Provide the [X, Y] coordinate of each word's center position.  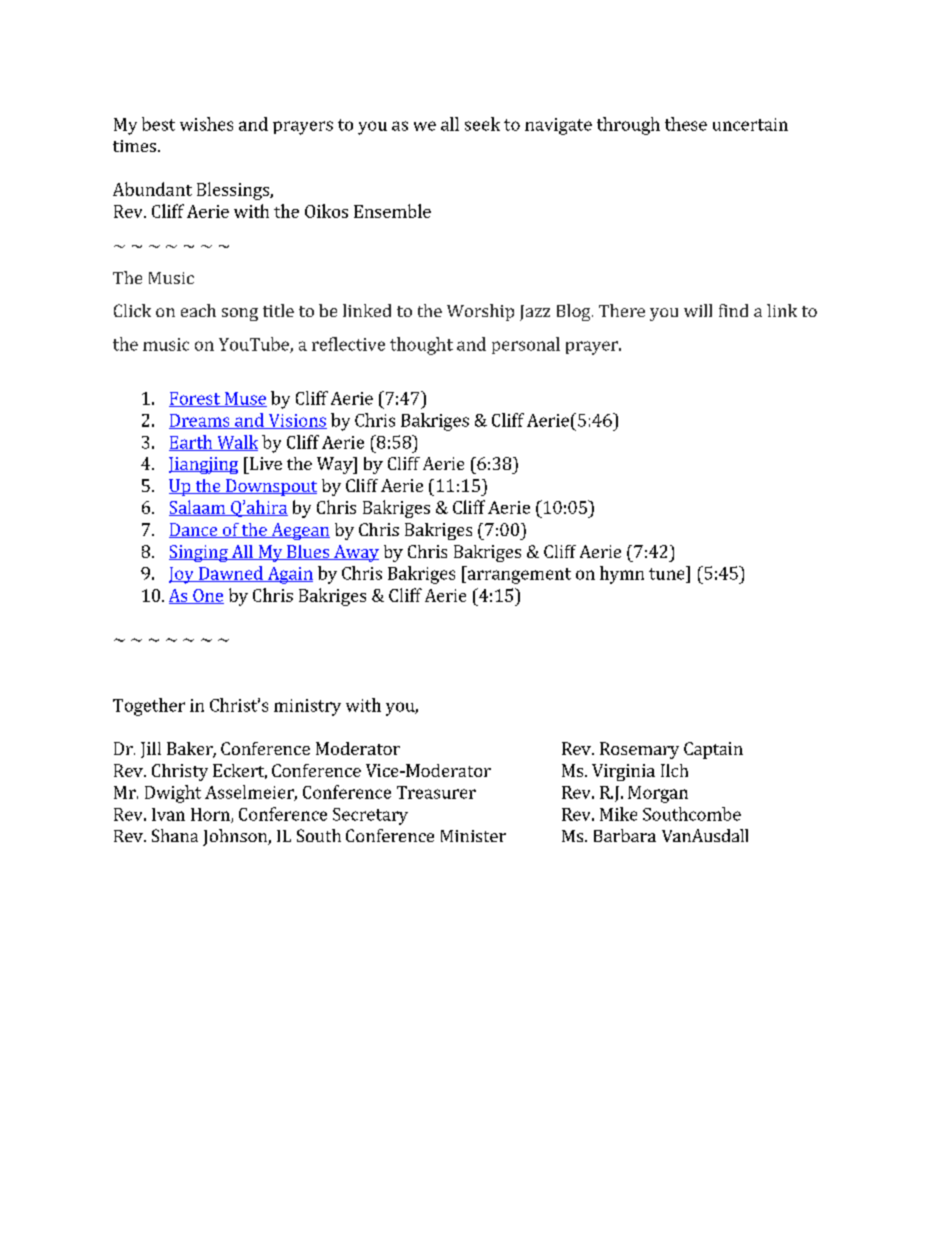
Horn [211, 815]
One [207, 596]
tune [668, 573]
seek [482, 124]
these [686, 124]
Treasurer [436, 792]
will [698, 310]
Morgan [658, 794]
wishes [206, 124]
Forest [195, 399]
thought [421, 346]
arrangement [518, 575]
